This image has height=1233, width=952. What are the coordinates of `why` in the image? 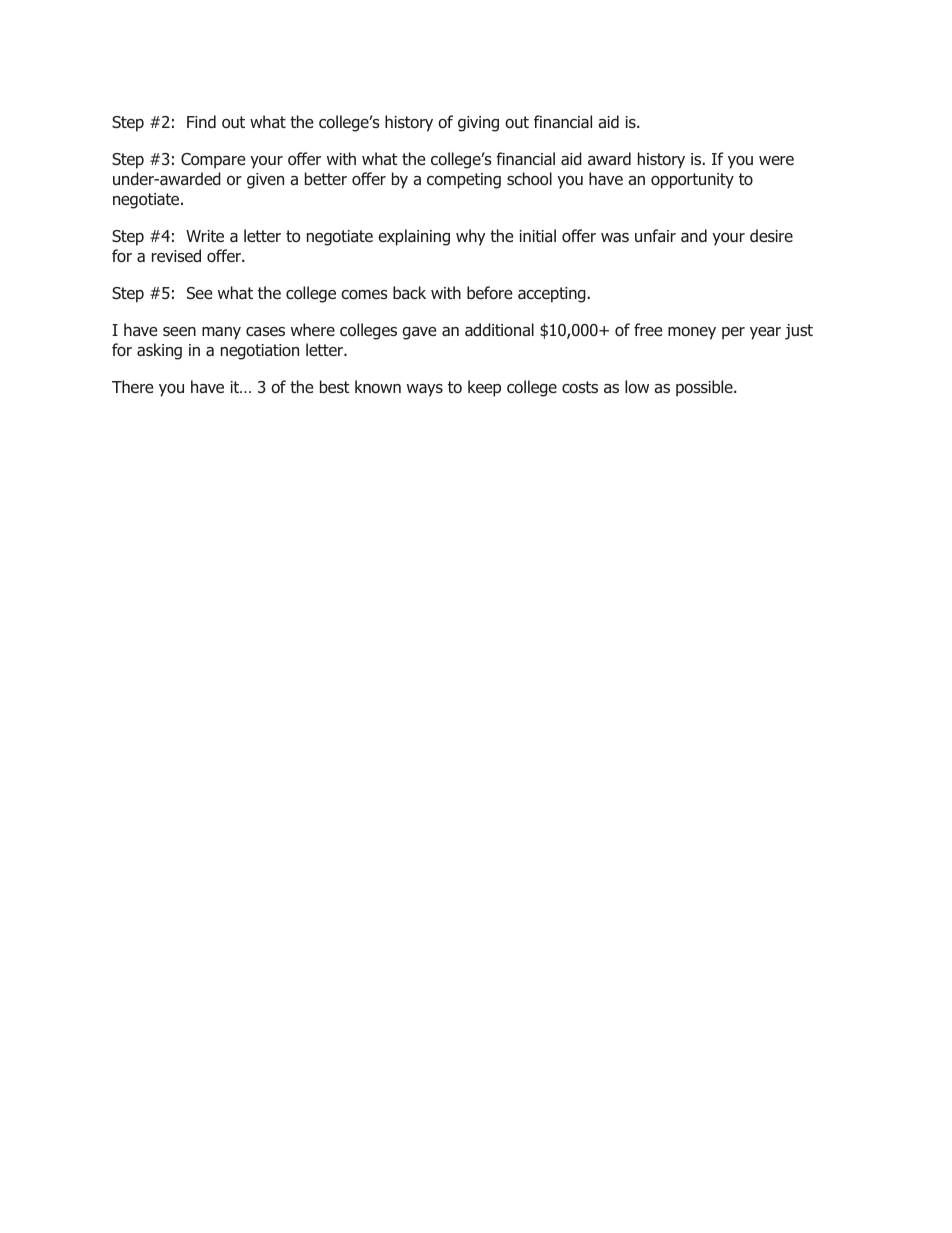 It's located at (470, 237).
